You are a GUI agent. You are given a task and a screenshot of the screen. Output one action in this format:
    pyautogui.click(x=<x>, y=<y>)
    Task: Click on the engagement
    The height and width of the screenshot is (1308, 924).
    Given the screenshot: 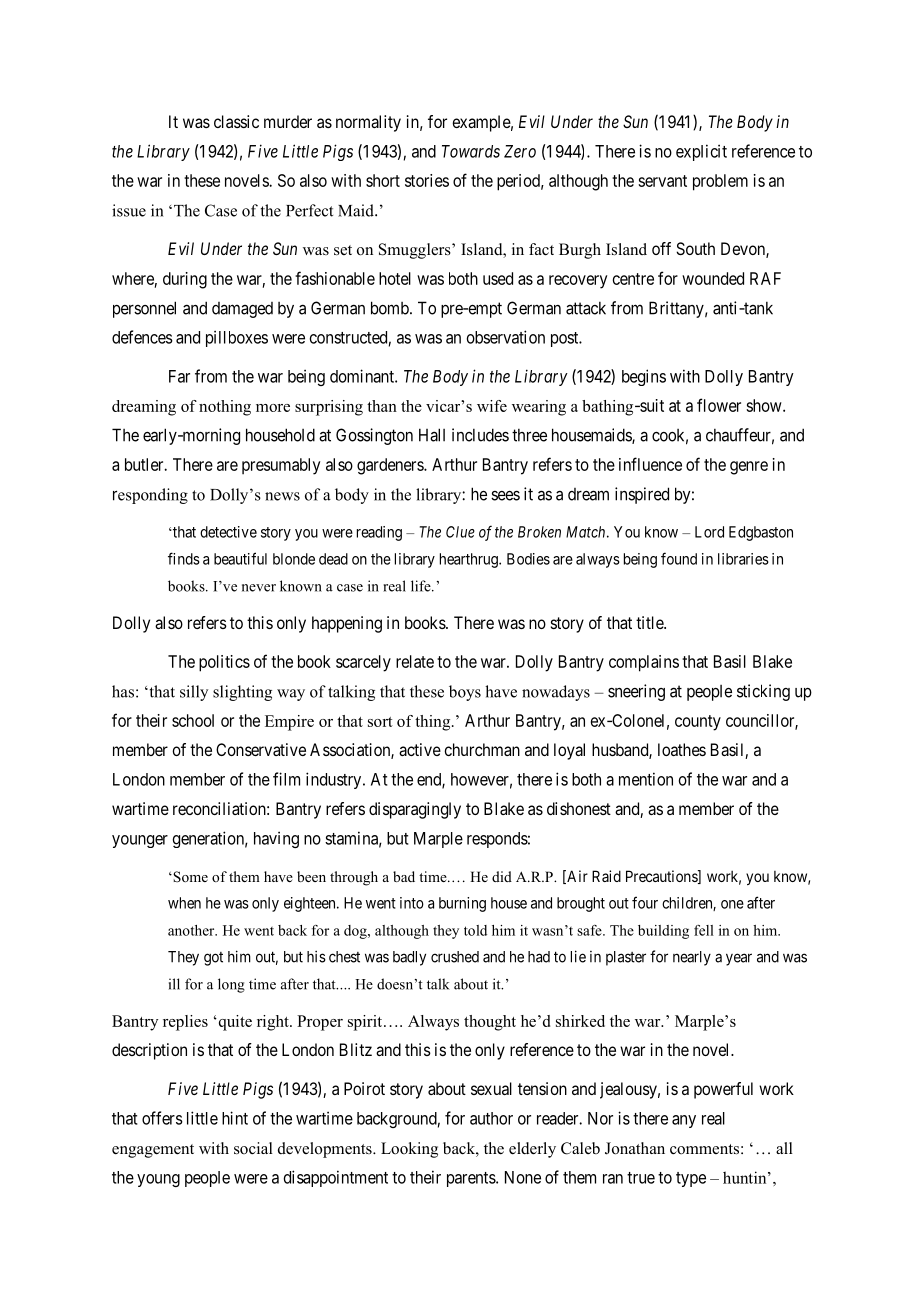 What is the action you would take?
    pyautogui.click(x=153, y=1151)
